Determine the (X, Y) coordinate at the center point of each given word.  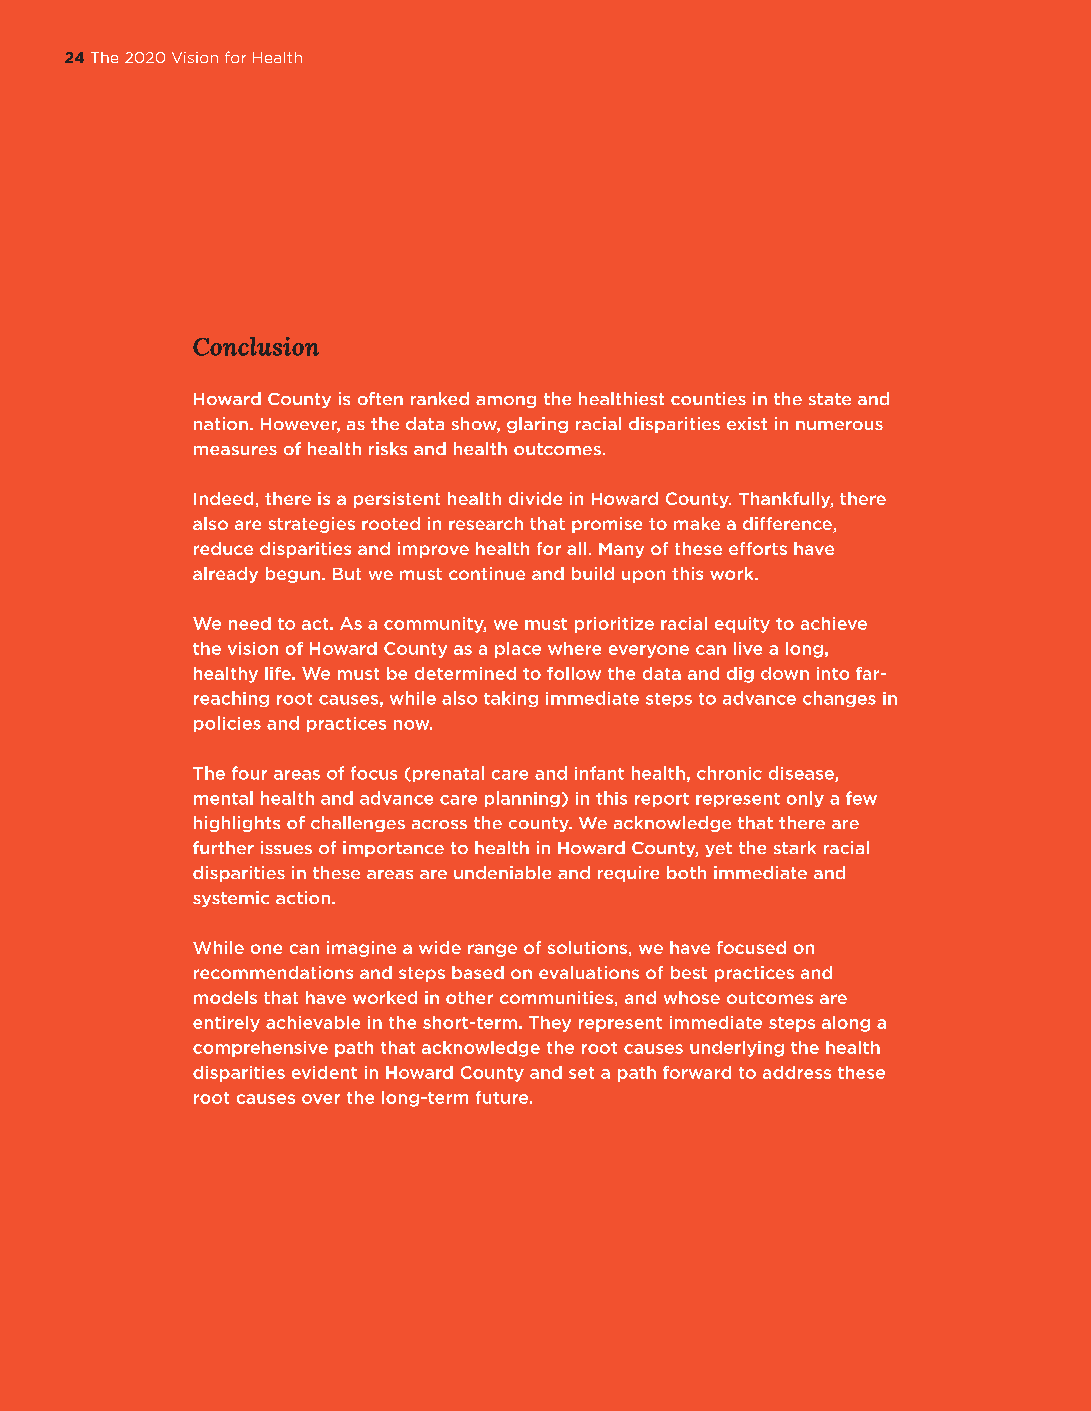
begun (293, 575)
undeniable (502, 872)
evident (324, 1072)
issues (286, 847)
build (593, 573)
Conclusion (256, 346)
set (581, 1073)
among (506, 402)
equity (742, 625)
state (830, 399)
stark (795, 847)
